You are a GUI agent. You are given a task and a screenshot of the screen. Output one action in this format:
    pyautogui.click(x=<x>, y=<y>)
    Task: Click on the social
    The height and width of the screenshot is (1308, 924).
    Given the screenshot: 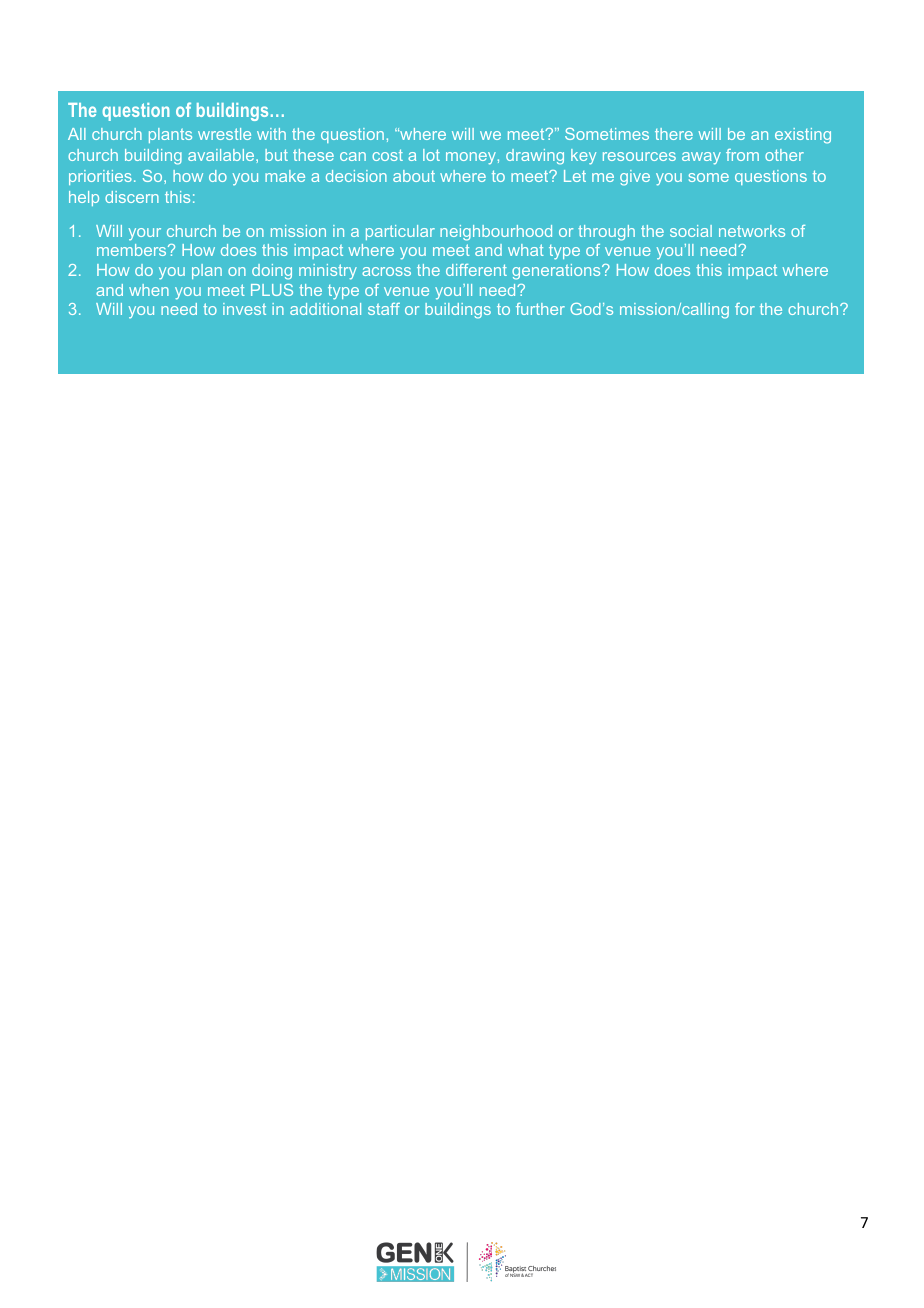 What is the action you would take?
    pyautogui.click(x=691, y=231)
